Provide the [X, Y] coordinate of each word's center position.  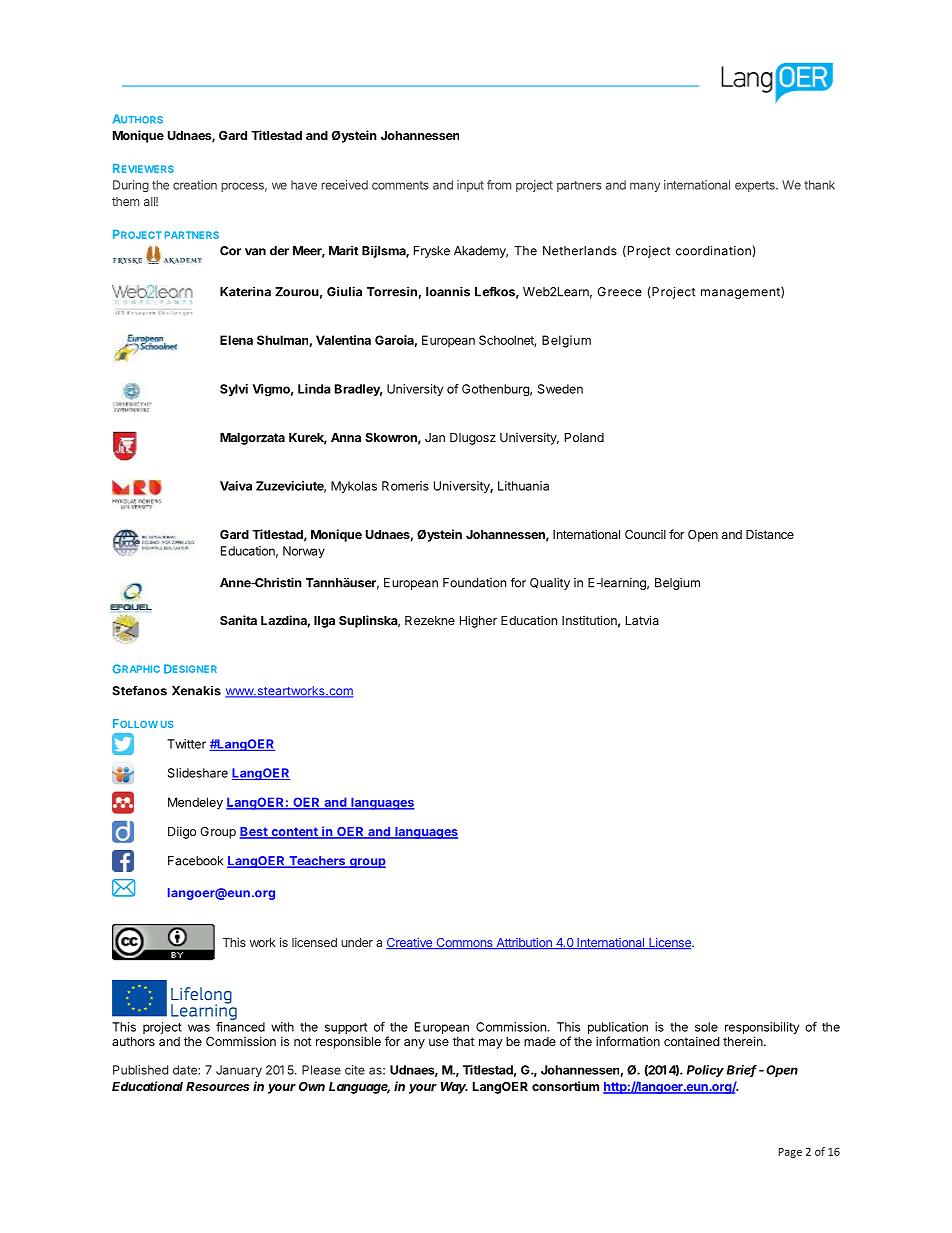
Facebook [195, 861]
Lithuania [523, 486]
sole [706, 1027]
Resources [218, 1086]
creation [195, 185]
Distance [770, 534]
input [470, 186]
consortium [565, 1086]
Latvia [642, 620]
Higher [478, 621]
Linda [314, 389]
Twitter [186, 744]
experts [756, 186]
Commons [464, 943]
